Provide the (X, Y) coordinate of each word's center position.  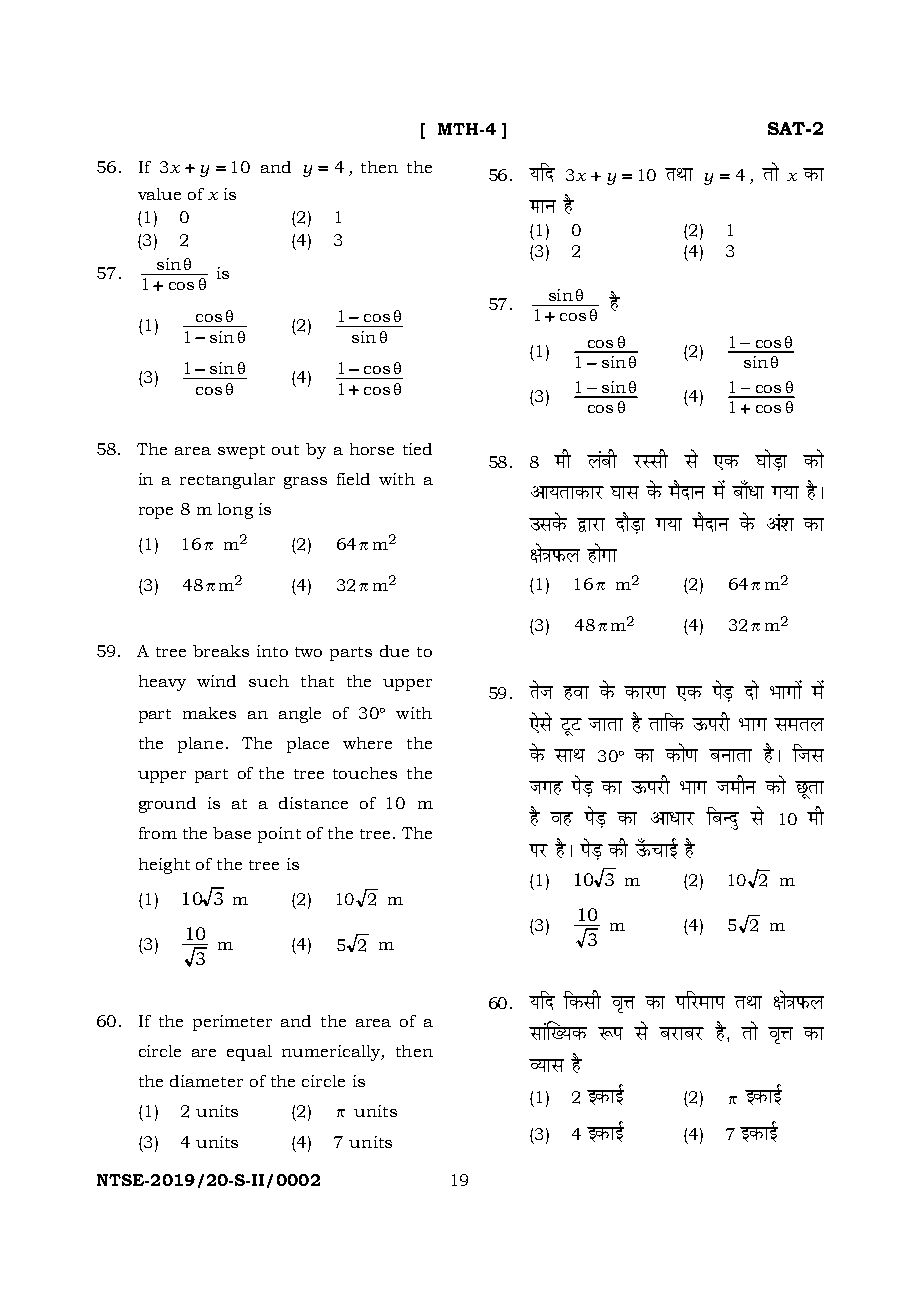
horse (372, 449)
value (159, 194)
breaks (221, 651)
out (285, 450)
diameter (206, 1081)
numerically (332, 1053)
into (272, 651)
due (394, 651)
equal (249, 1053)
